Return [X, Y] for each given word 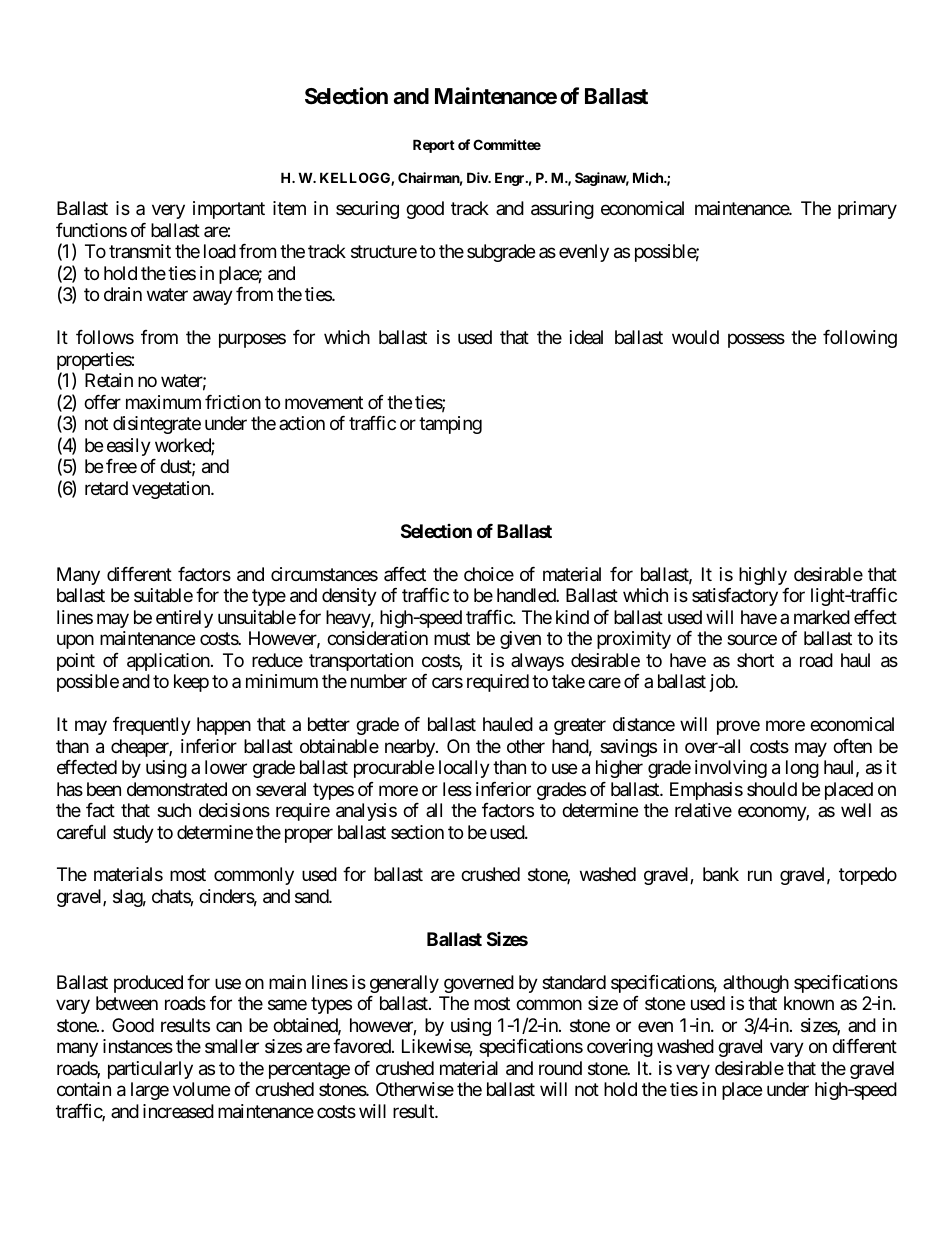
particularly [150, 1070]
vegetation [172, 490]
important [229, 210]
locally [464, 769]
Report [434, 146]
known [809, 1003]
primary [867, 210]
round [560, 1068]
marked [822, 617]
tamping [450, 425]
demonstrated [177, 789]
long [802, 769]
